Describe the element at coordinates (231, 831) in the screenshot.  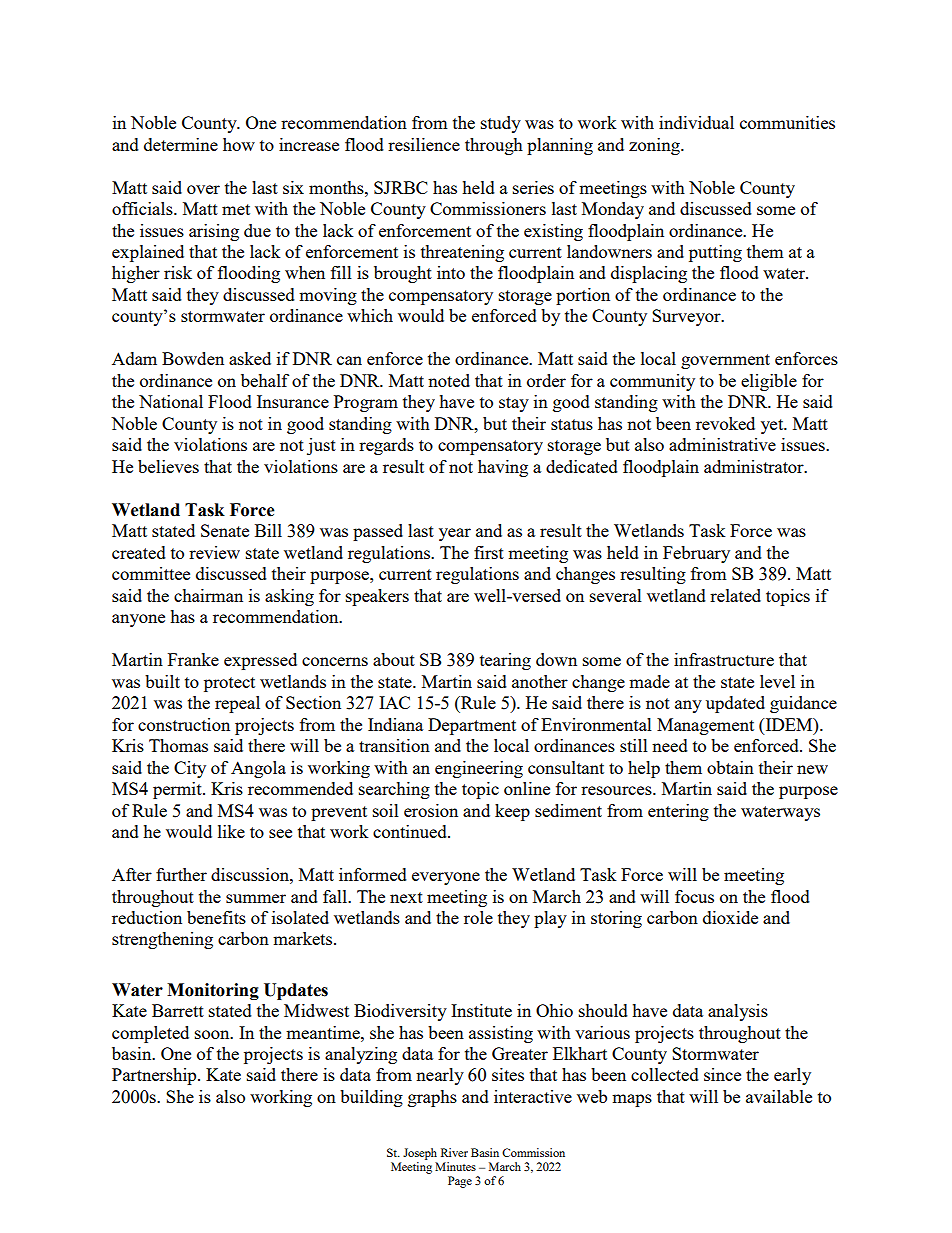
I see `like` at that location.
